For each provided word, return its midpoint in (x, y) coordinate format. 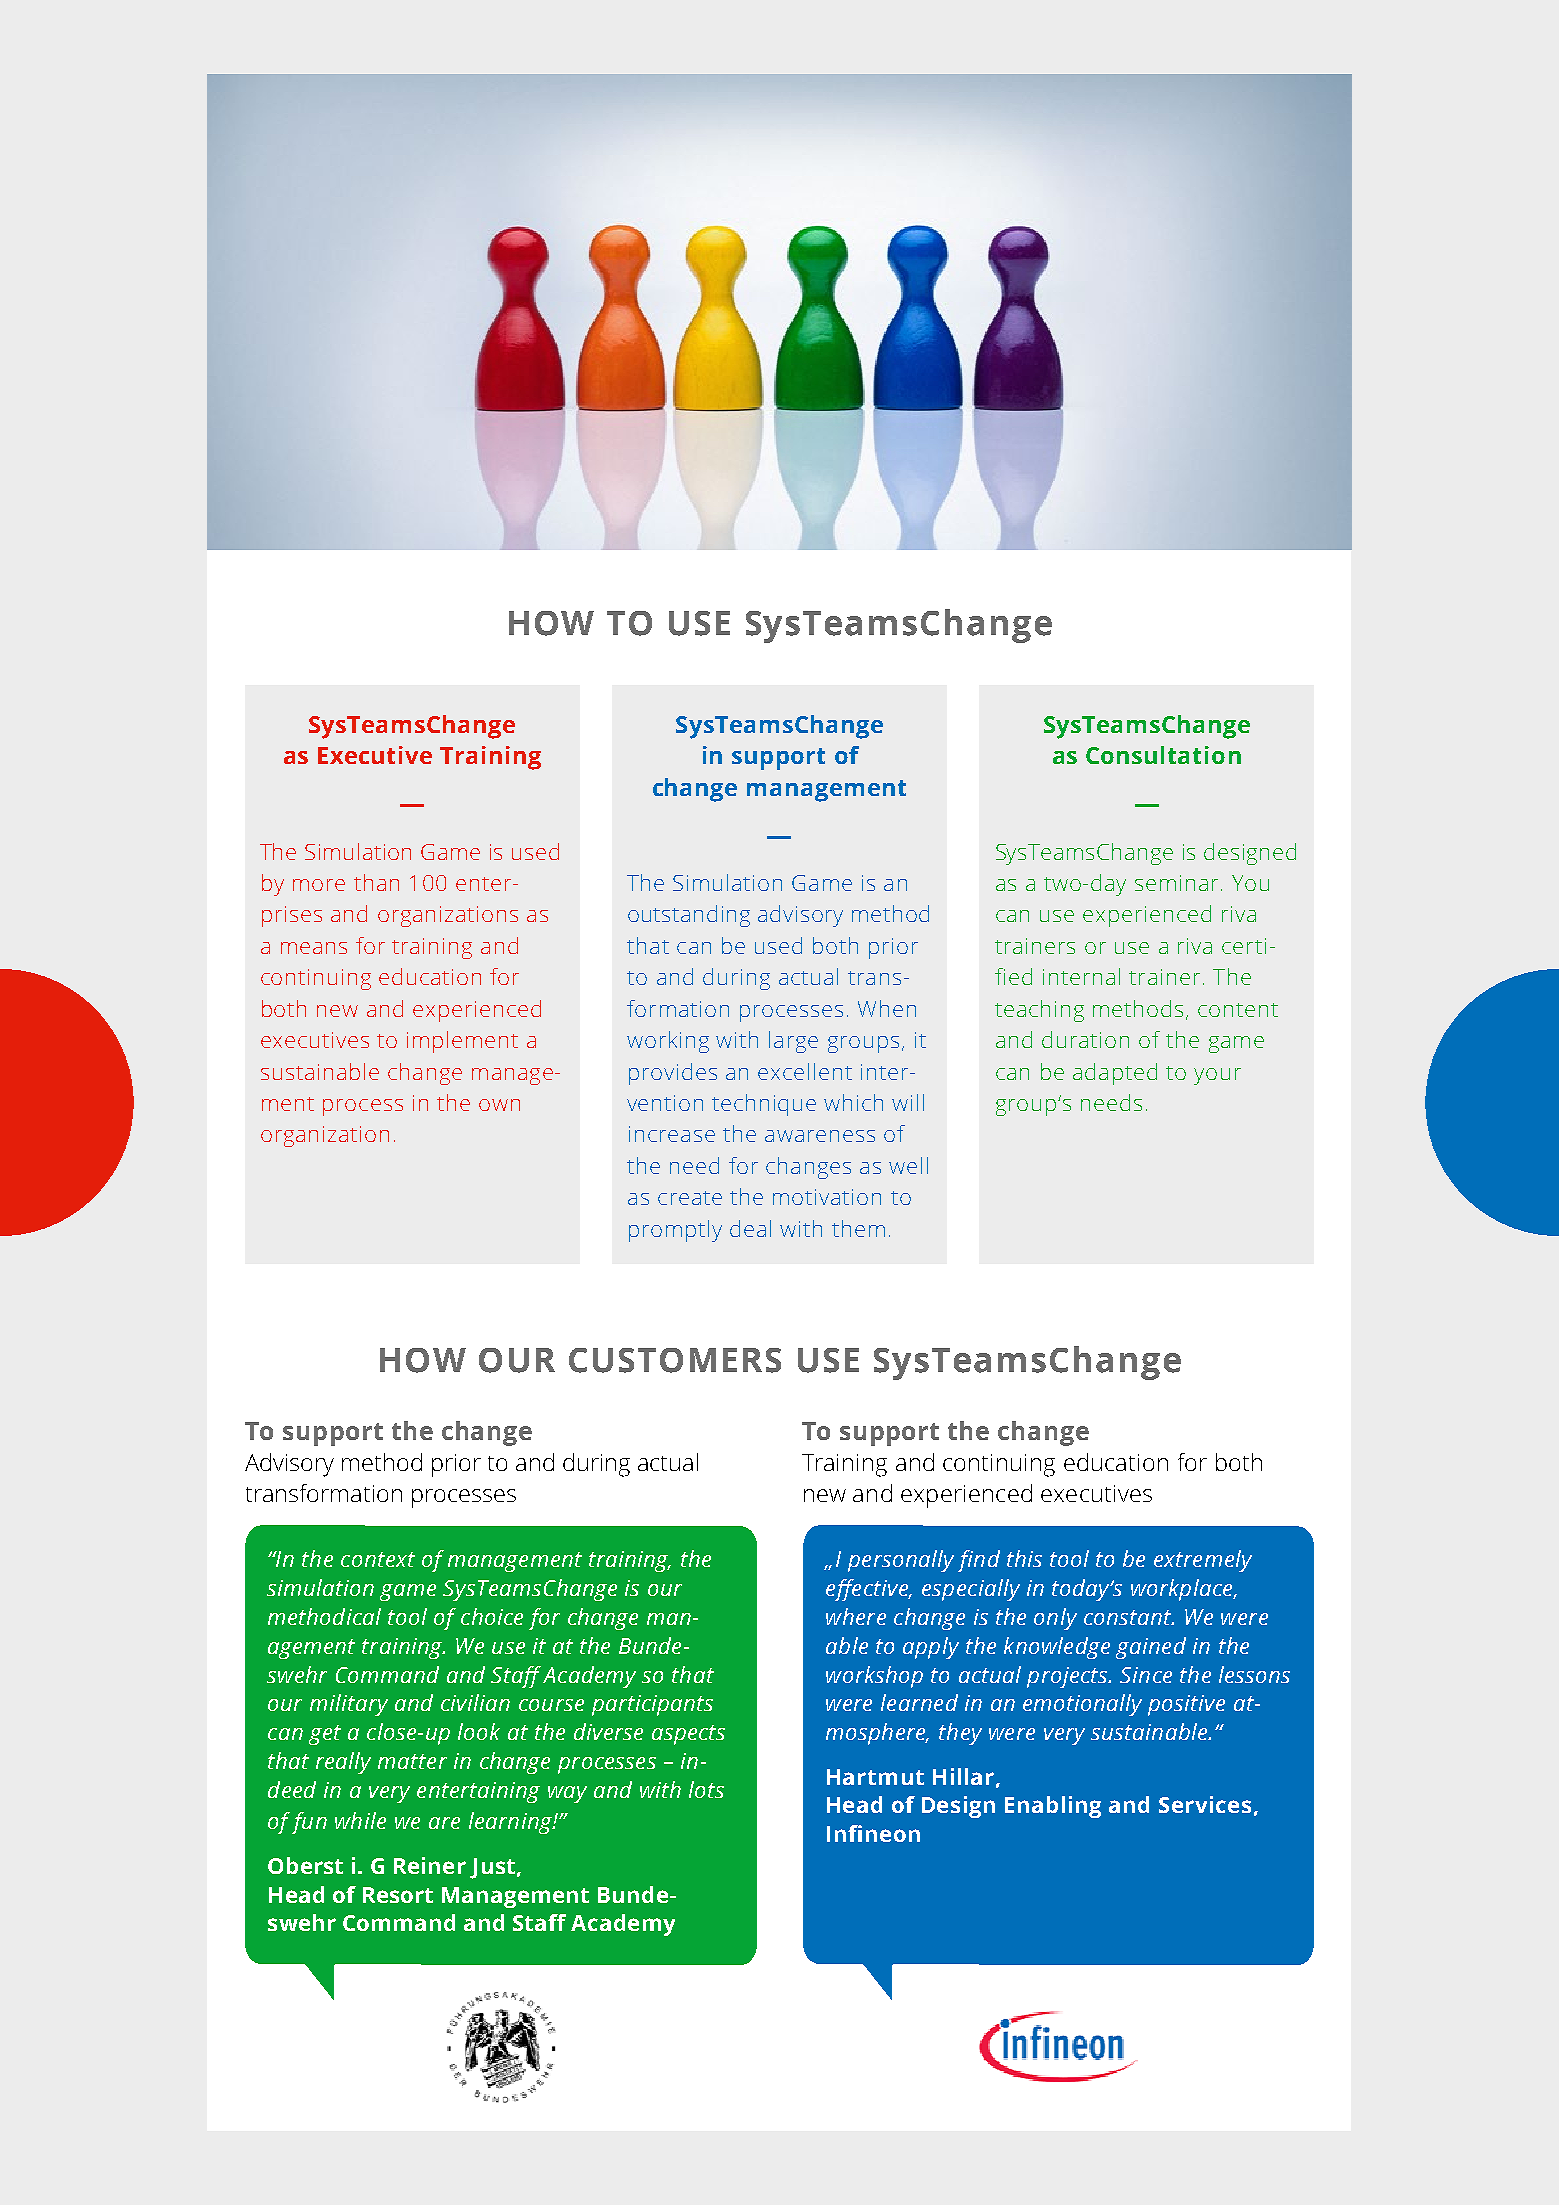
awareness (820, 1136)
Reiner (430, 1865)
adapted (1115, 1074)
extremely (1203, 1561)
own (499, 1105)
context (378, 1559)
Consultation (1163, 755)
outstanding (689, 916)
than (376, 882)
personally (901, 1561)
